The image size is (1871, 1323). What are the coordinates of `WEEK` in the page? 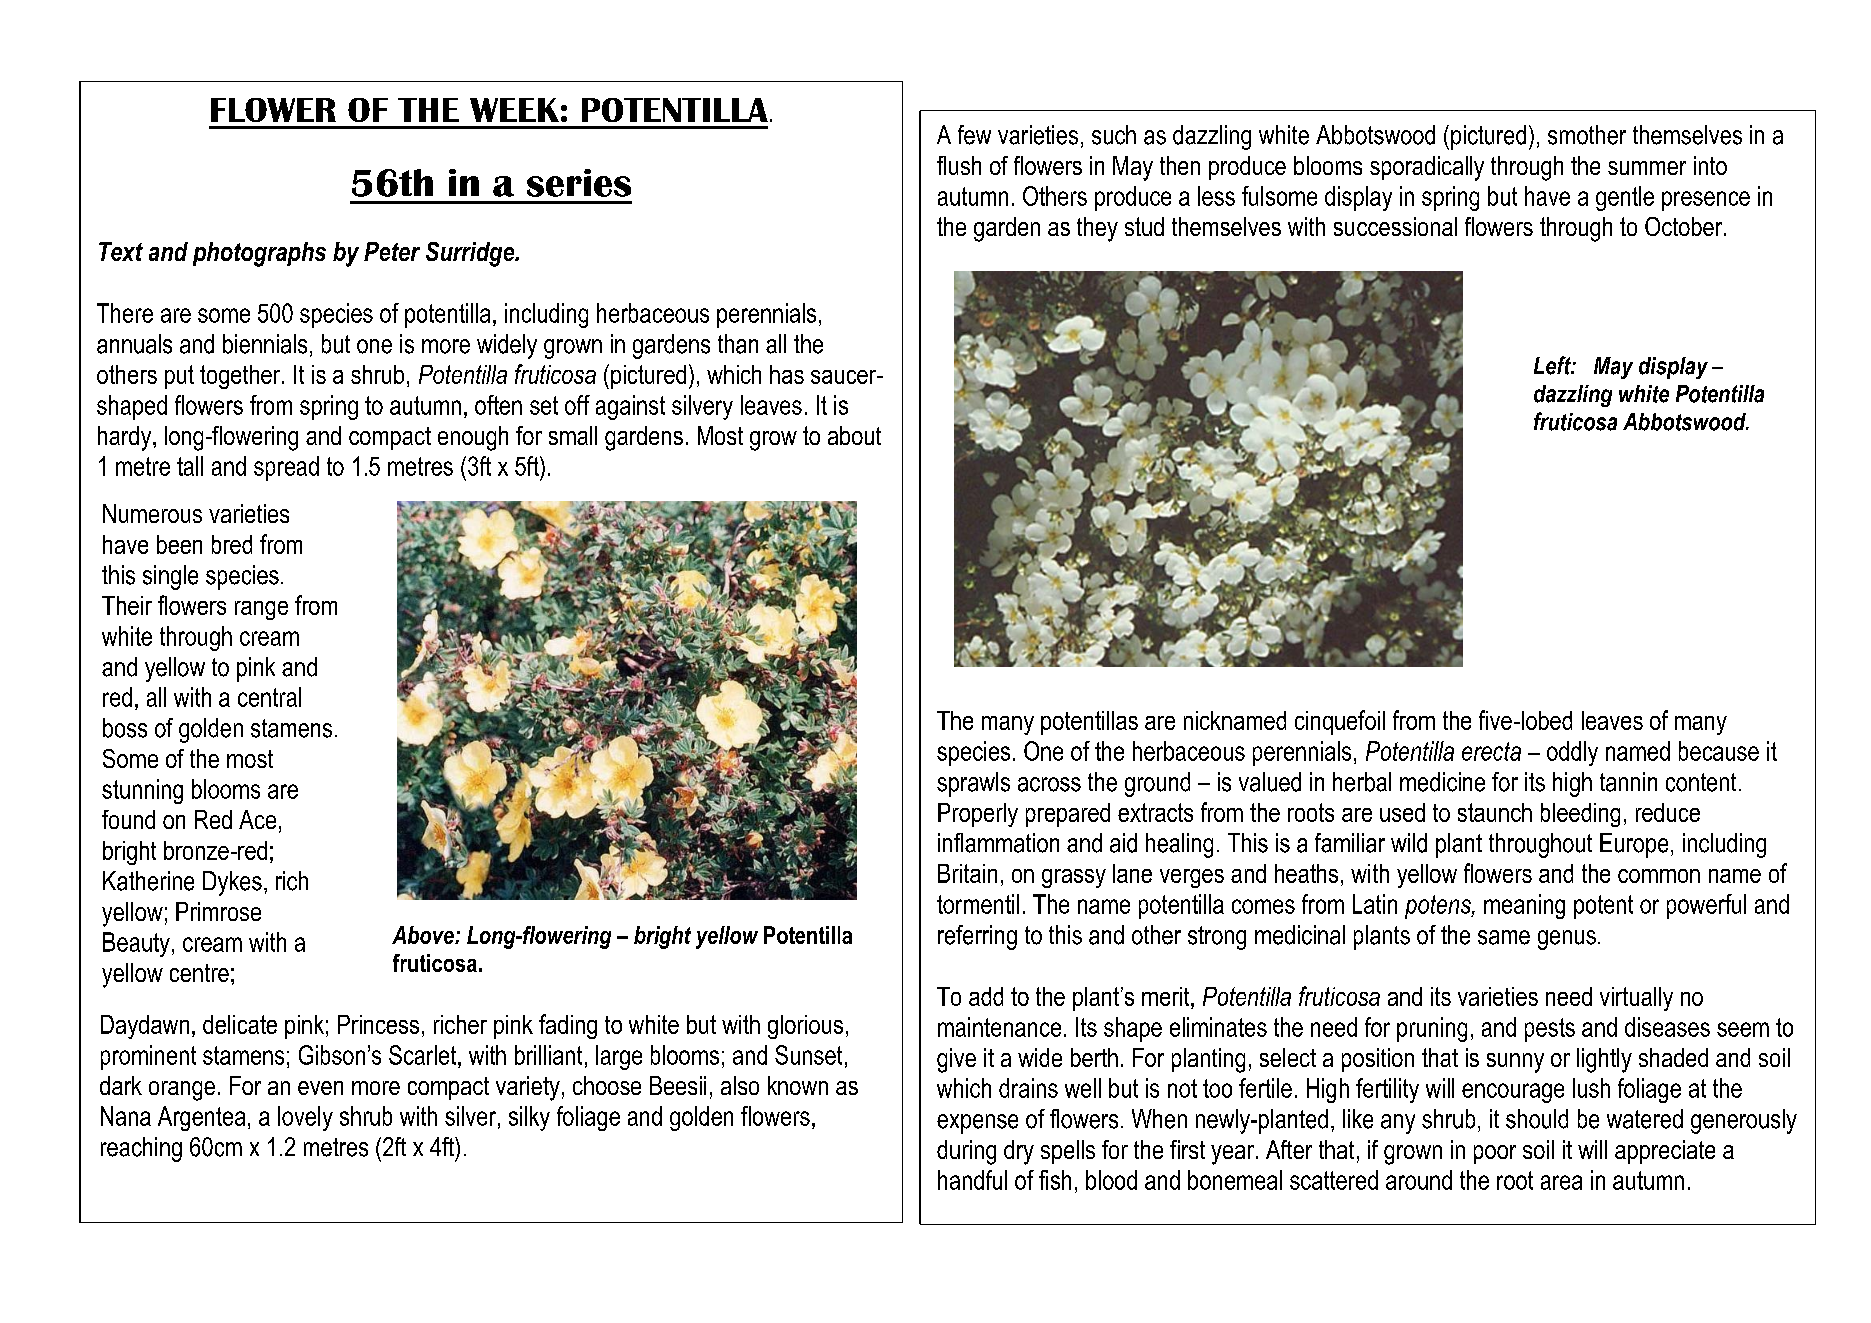 It's located at (514, 110).
